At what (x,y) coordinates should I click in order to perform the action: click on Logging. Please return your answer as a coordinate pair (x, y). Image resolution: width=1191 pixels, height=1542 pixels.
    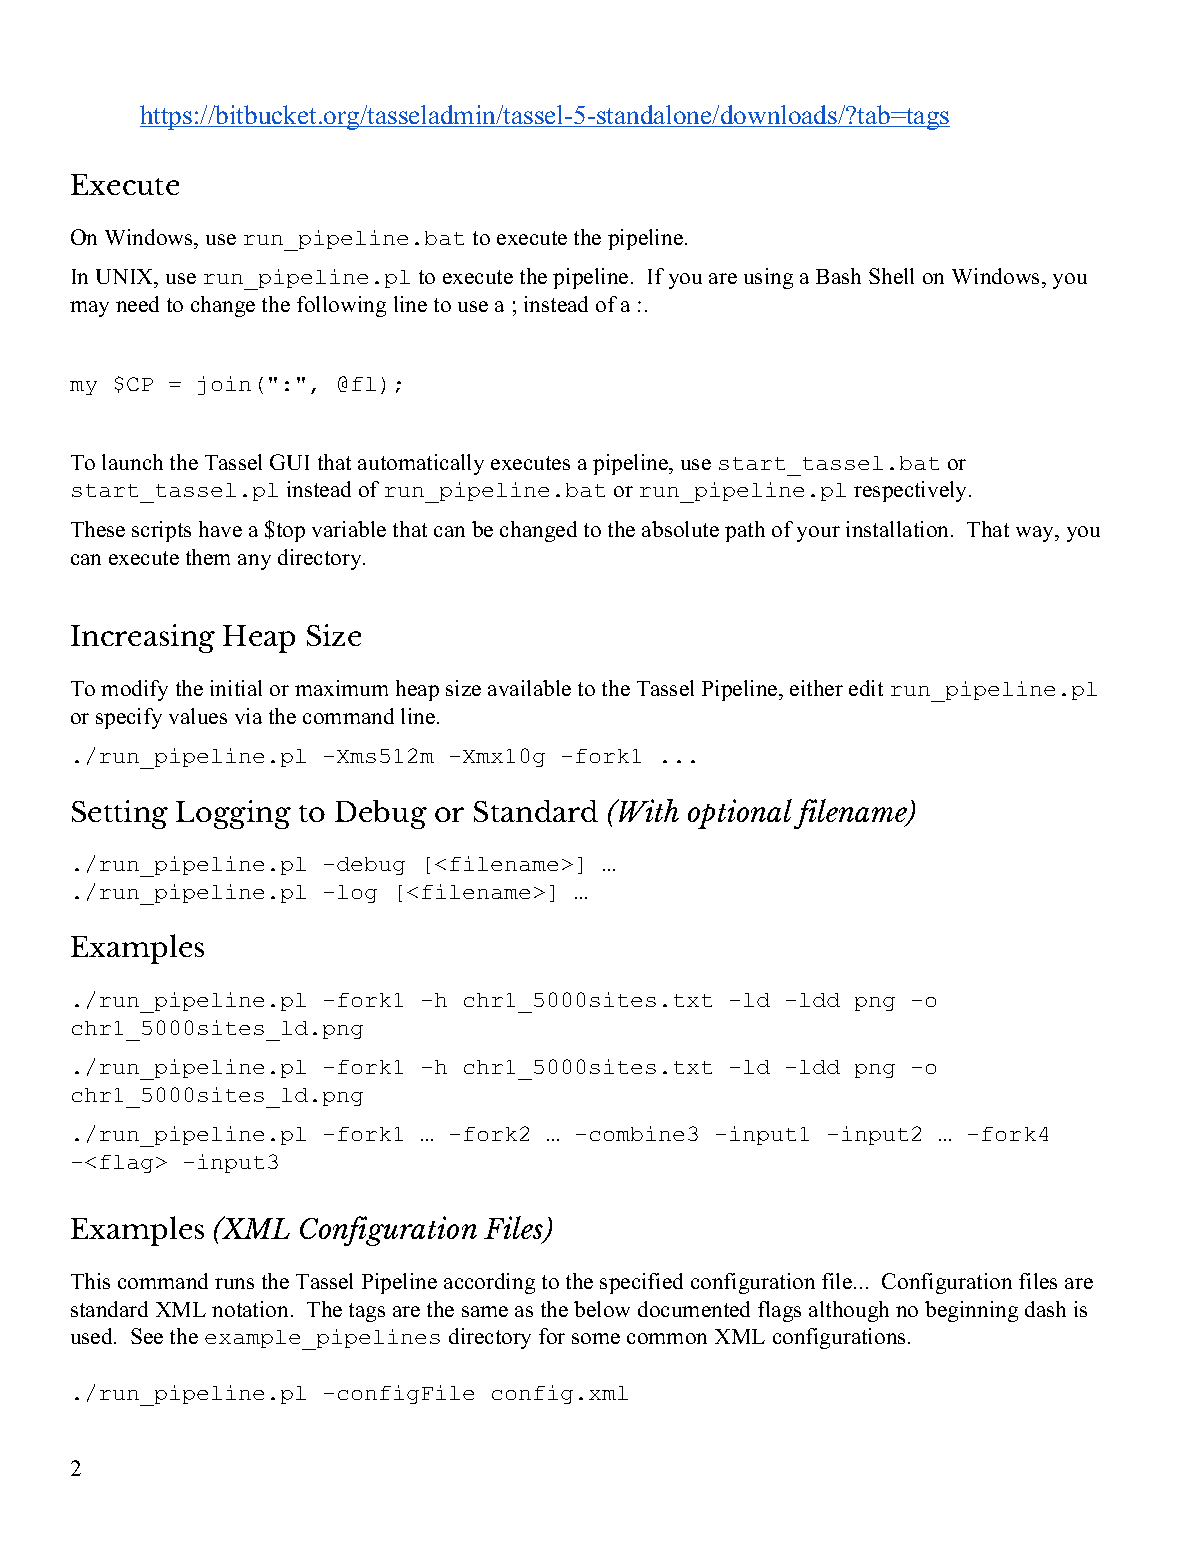
    Looking at the image, I should click on (233, 814).
